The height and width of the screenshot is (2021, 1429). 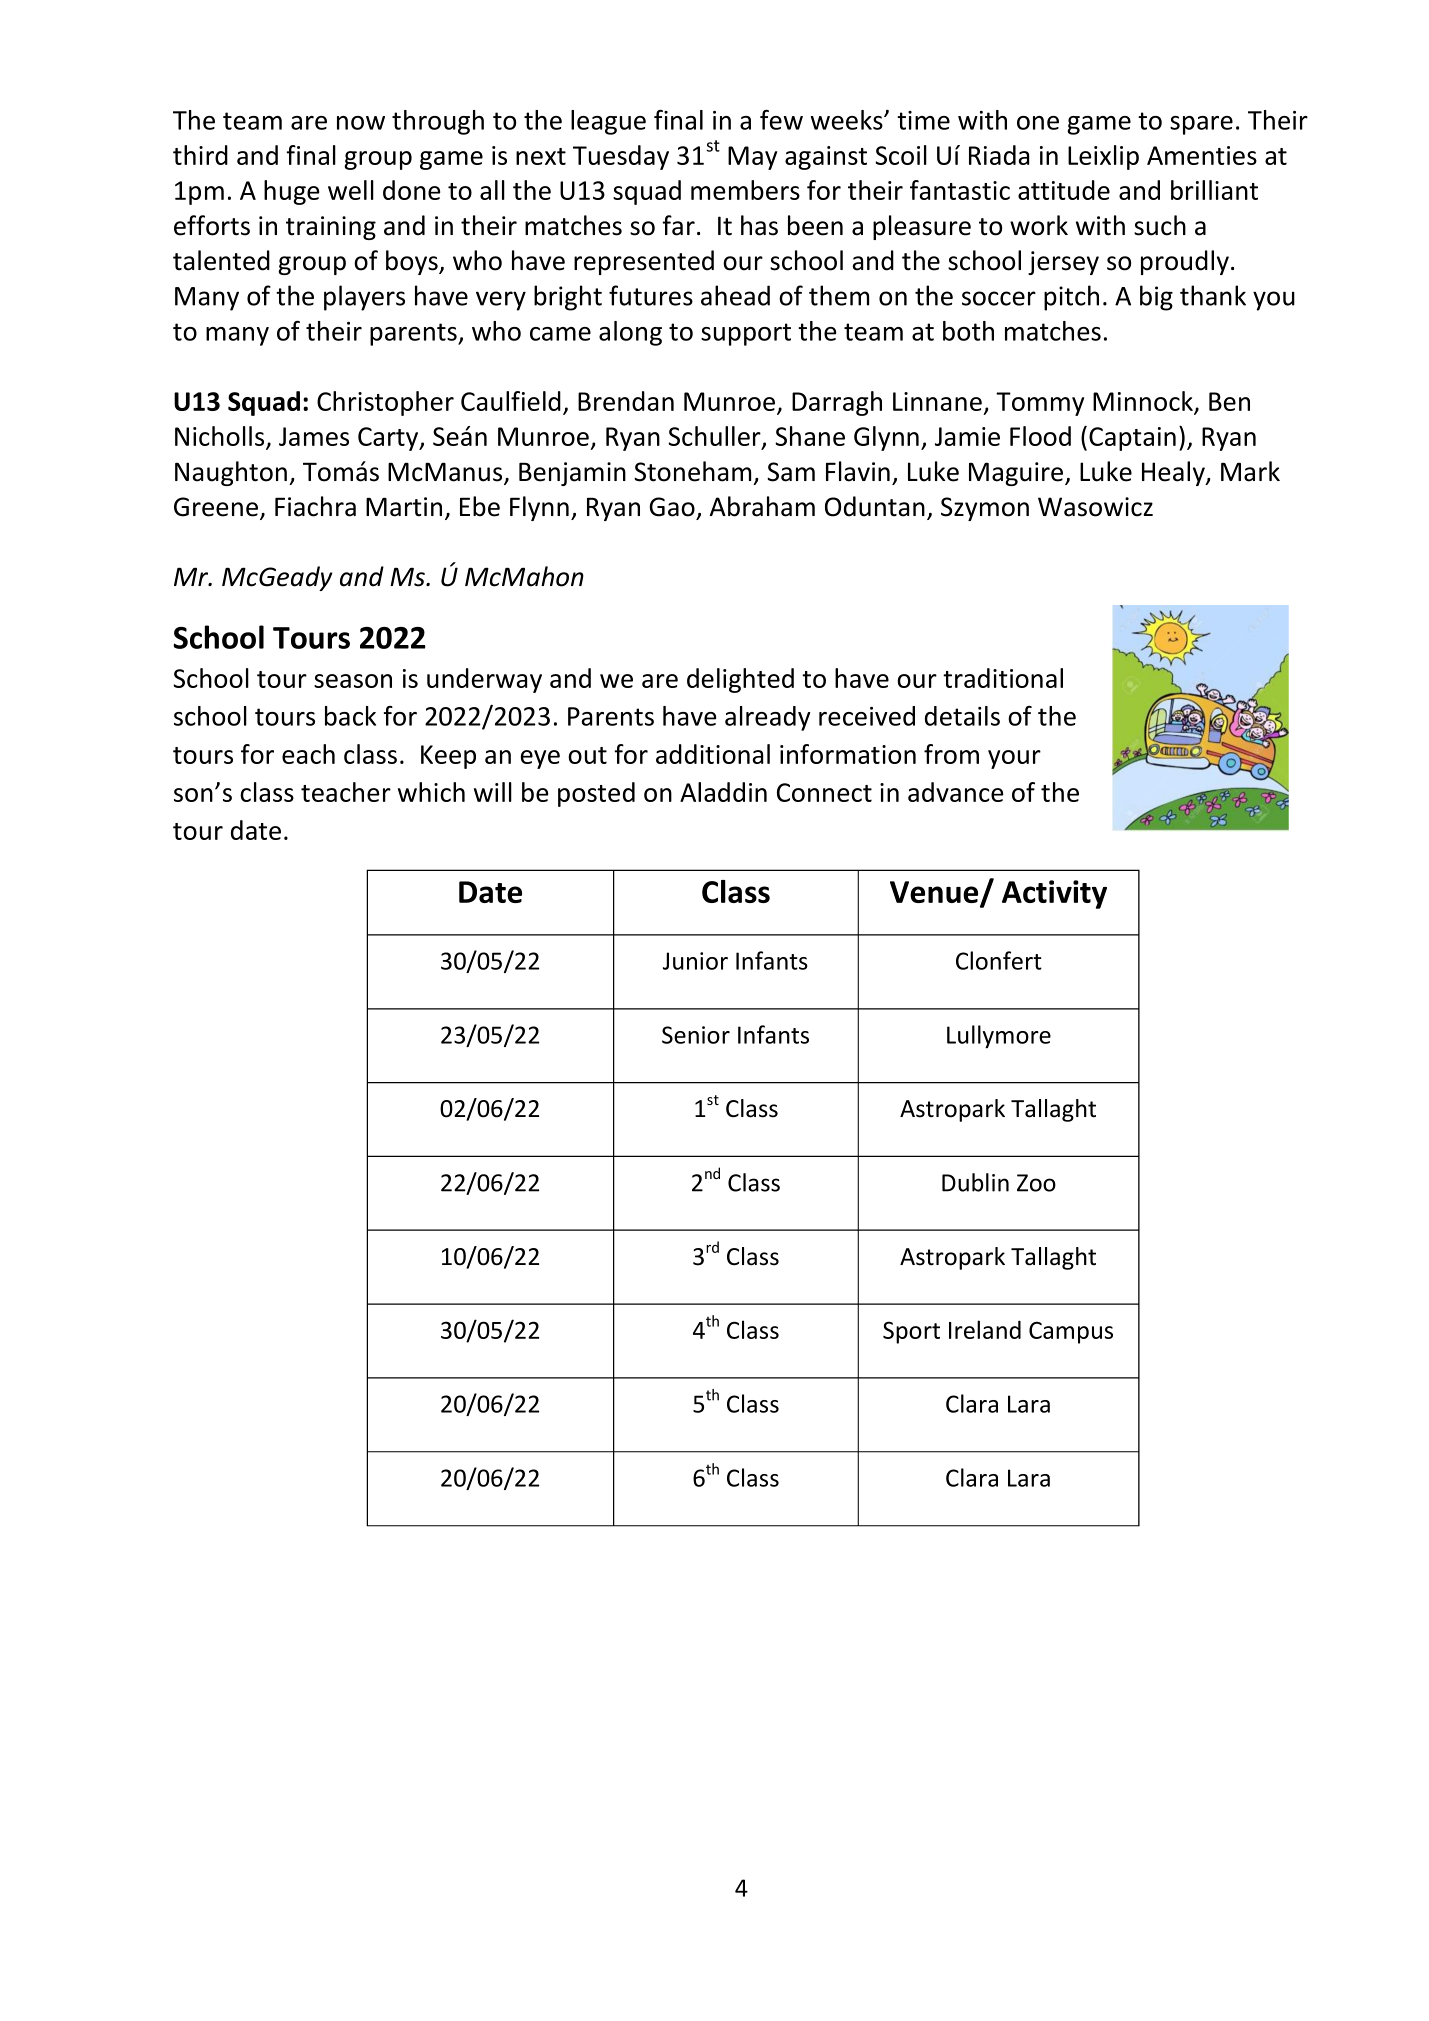 What do you see at coordinates (1071, 1333) in the screenshot?
I see `Campus` at bounding box center [1071, 1333].
